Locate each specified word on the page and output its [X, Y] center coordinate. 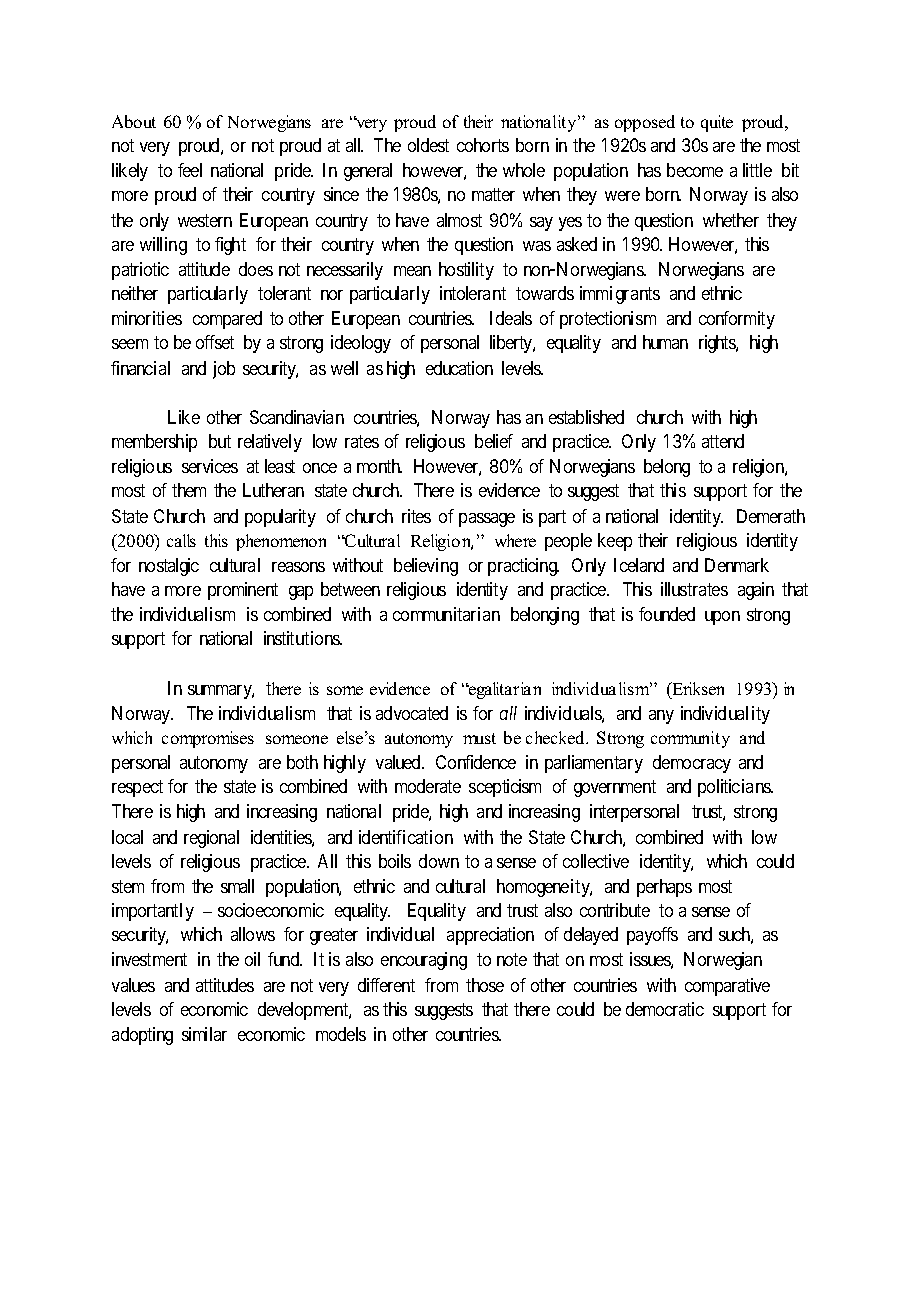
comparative [727, 987]
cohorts [483, 145]
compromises [208, 739]
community [690, 739]
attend [723, 441]
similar [204, 1034]
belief [494, 441]
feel [190, 170]
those [485, 985]
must [479, 738]
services [210, 466]
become [695, 170]
